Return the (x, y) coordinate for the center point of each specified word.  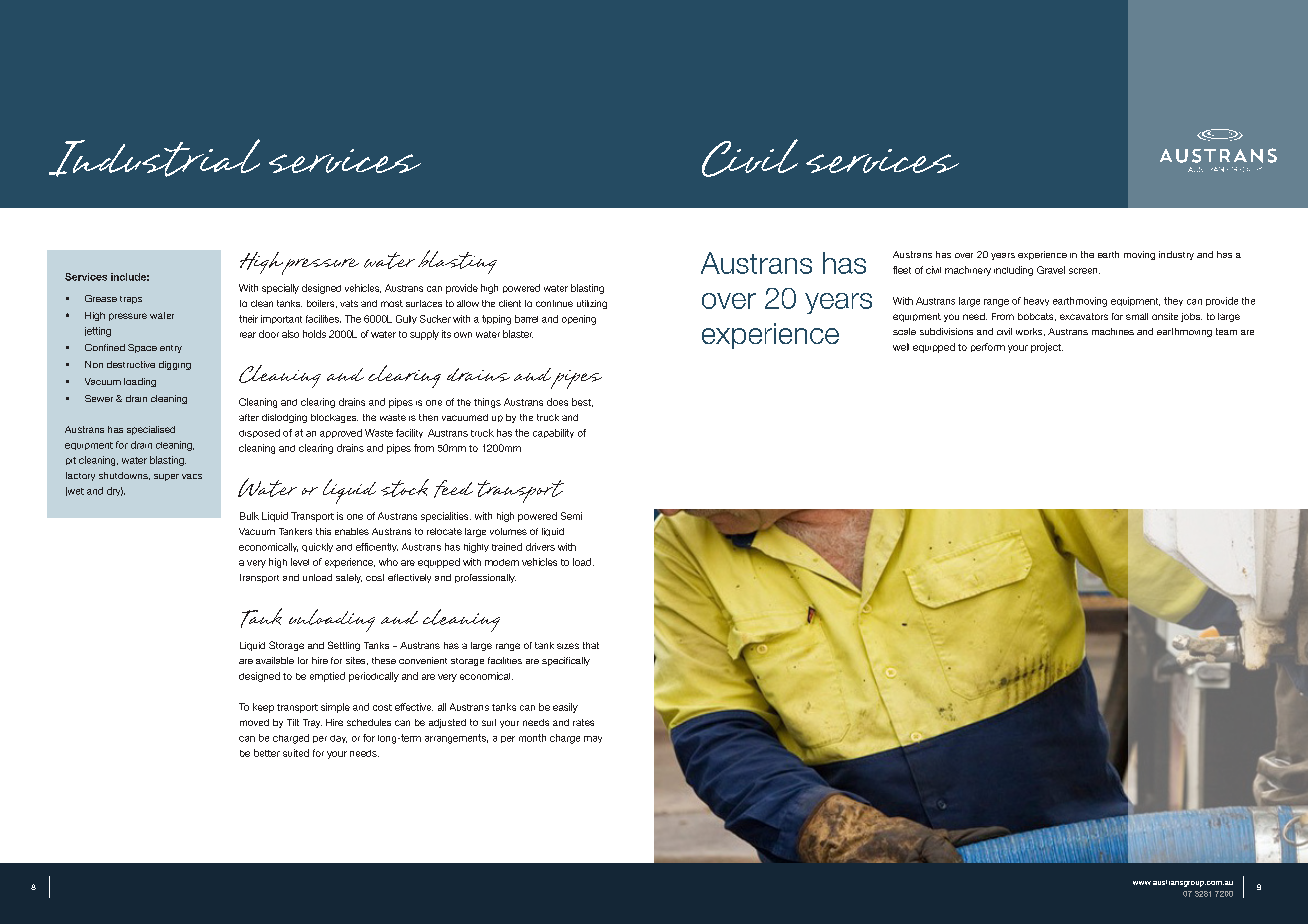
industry (1176, 255)
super (166, 477)
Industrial (154, 158)
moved (254, 722)
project (1047, 348)
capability (553, 433)
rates (583, 722)
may (593, 739)
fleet (902, 270)
